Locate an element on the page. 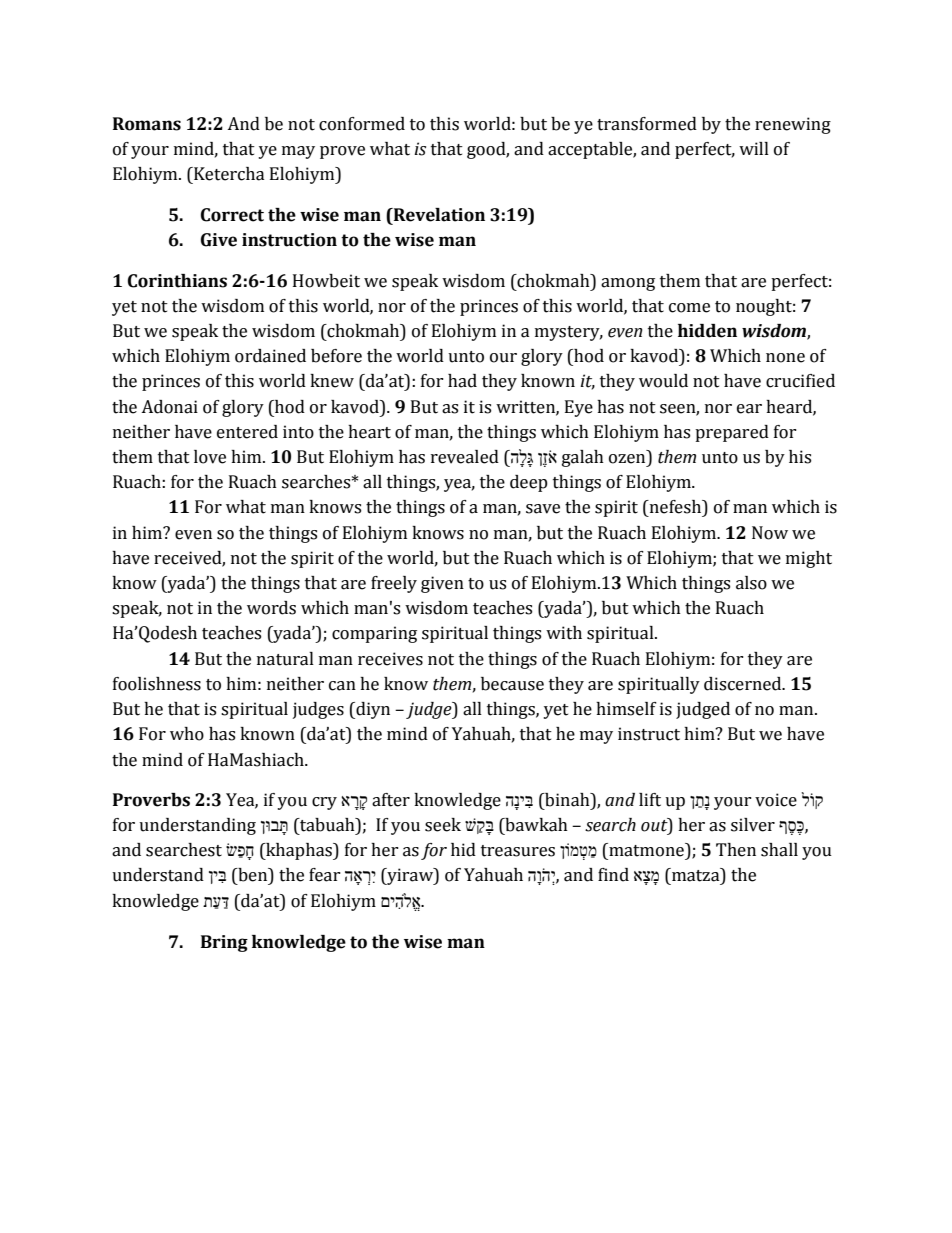  Revelation is located at coordinates (438, 215).
